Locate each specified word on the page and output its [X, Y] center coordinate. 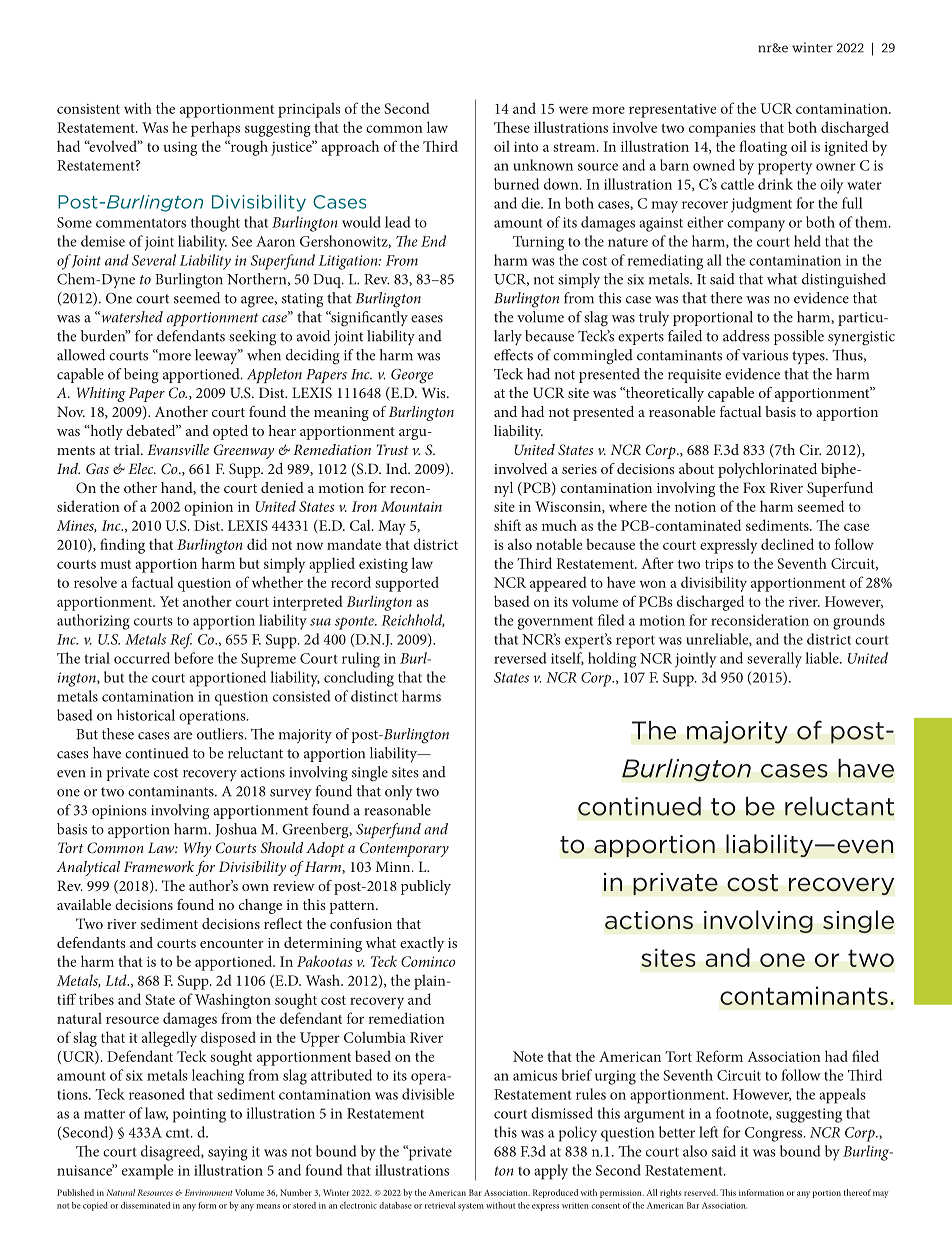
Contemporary [404, 849]
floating [763, 148]
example [148, 1172]
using [180, 148]
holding [612, 660]
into [526, 146]
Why [197, 849]
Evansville [178, 449]
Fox [754, 487]
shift [507, 525]
